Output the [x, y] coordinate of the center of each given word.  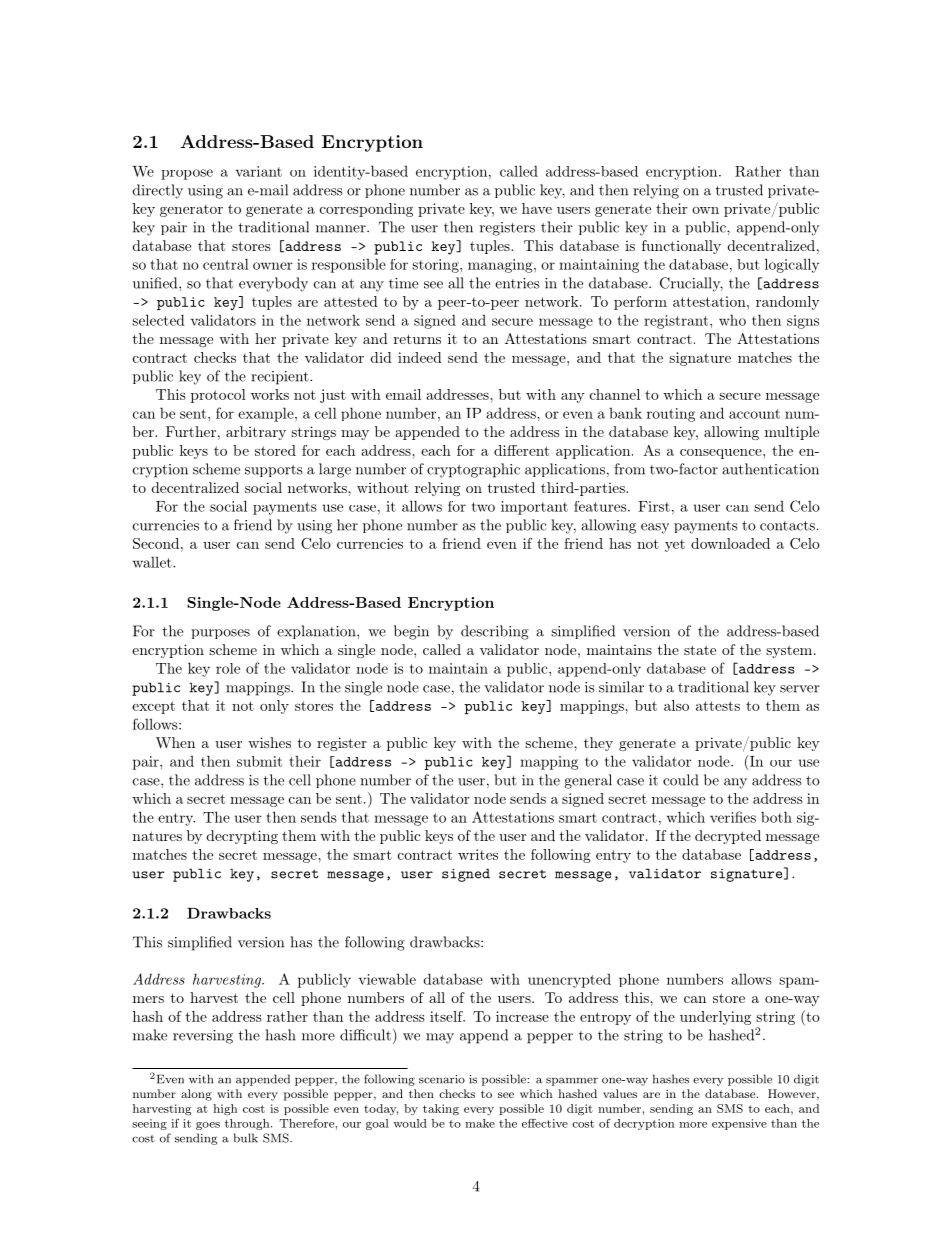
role [228, 668]
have [537, 208]
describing [495, 632]
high [225, 1110]
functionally [681, 247]
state [700, 650]
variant [259, 171]
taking [441, 1110]
